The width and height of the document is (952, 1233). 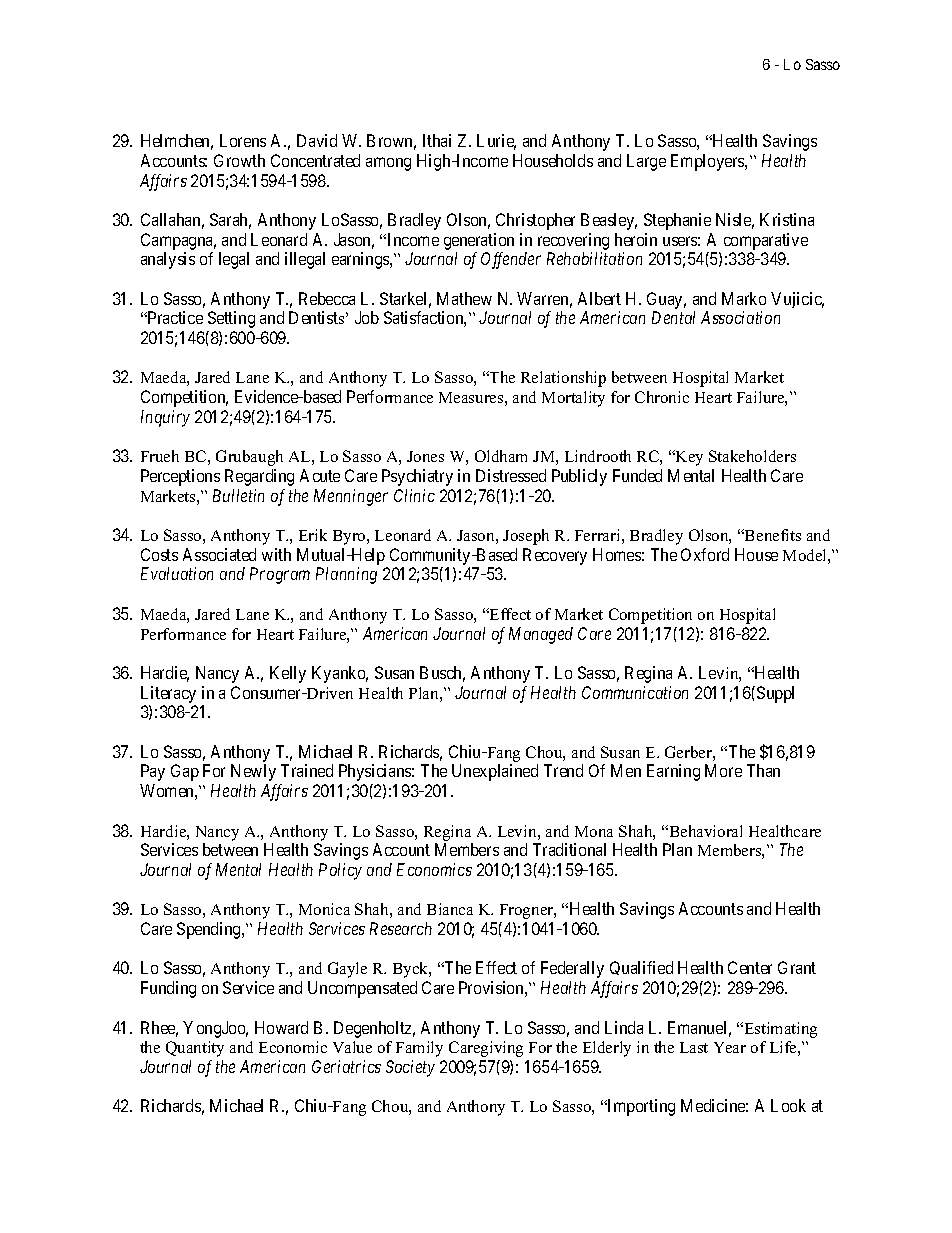 I want to click on Growth, so click(x=239, y=160).
